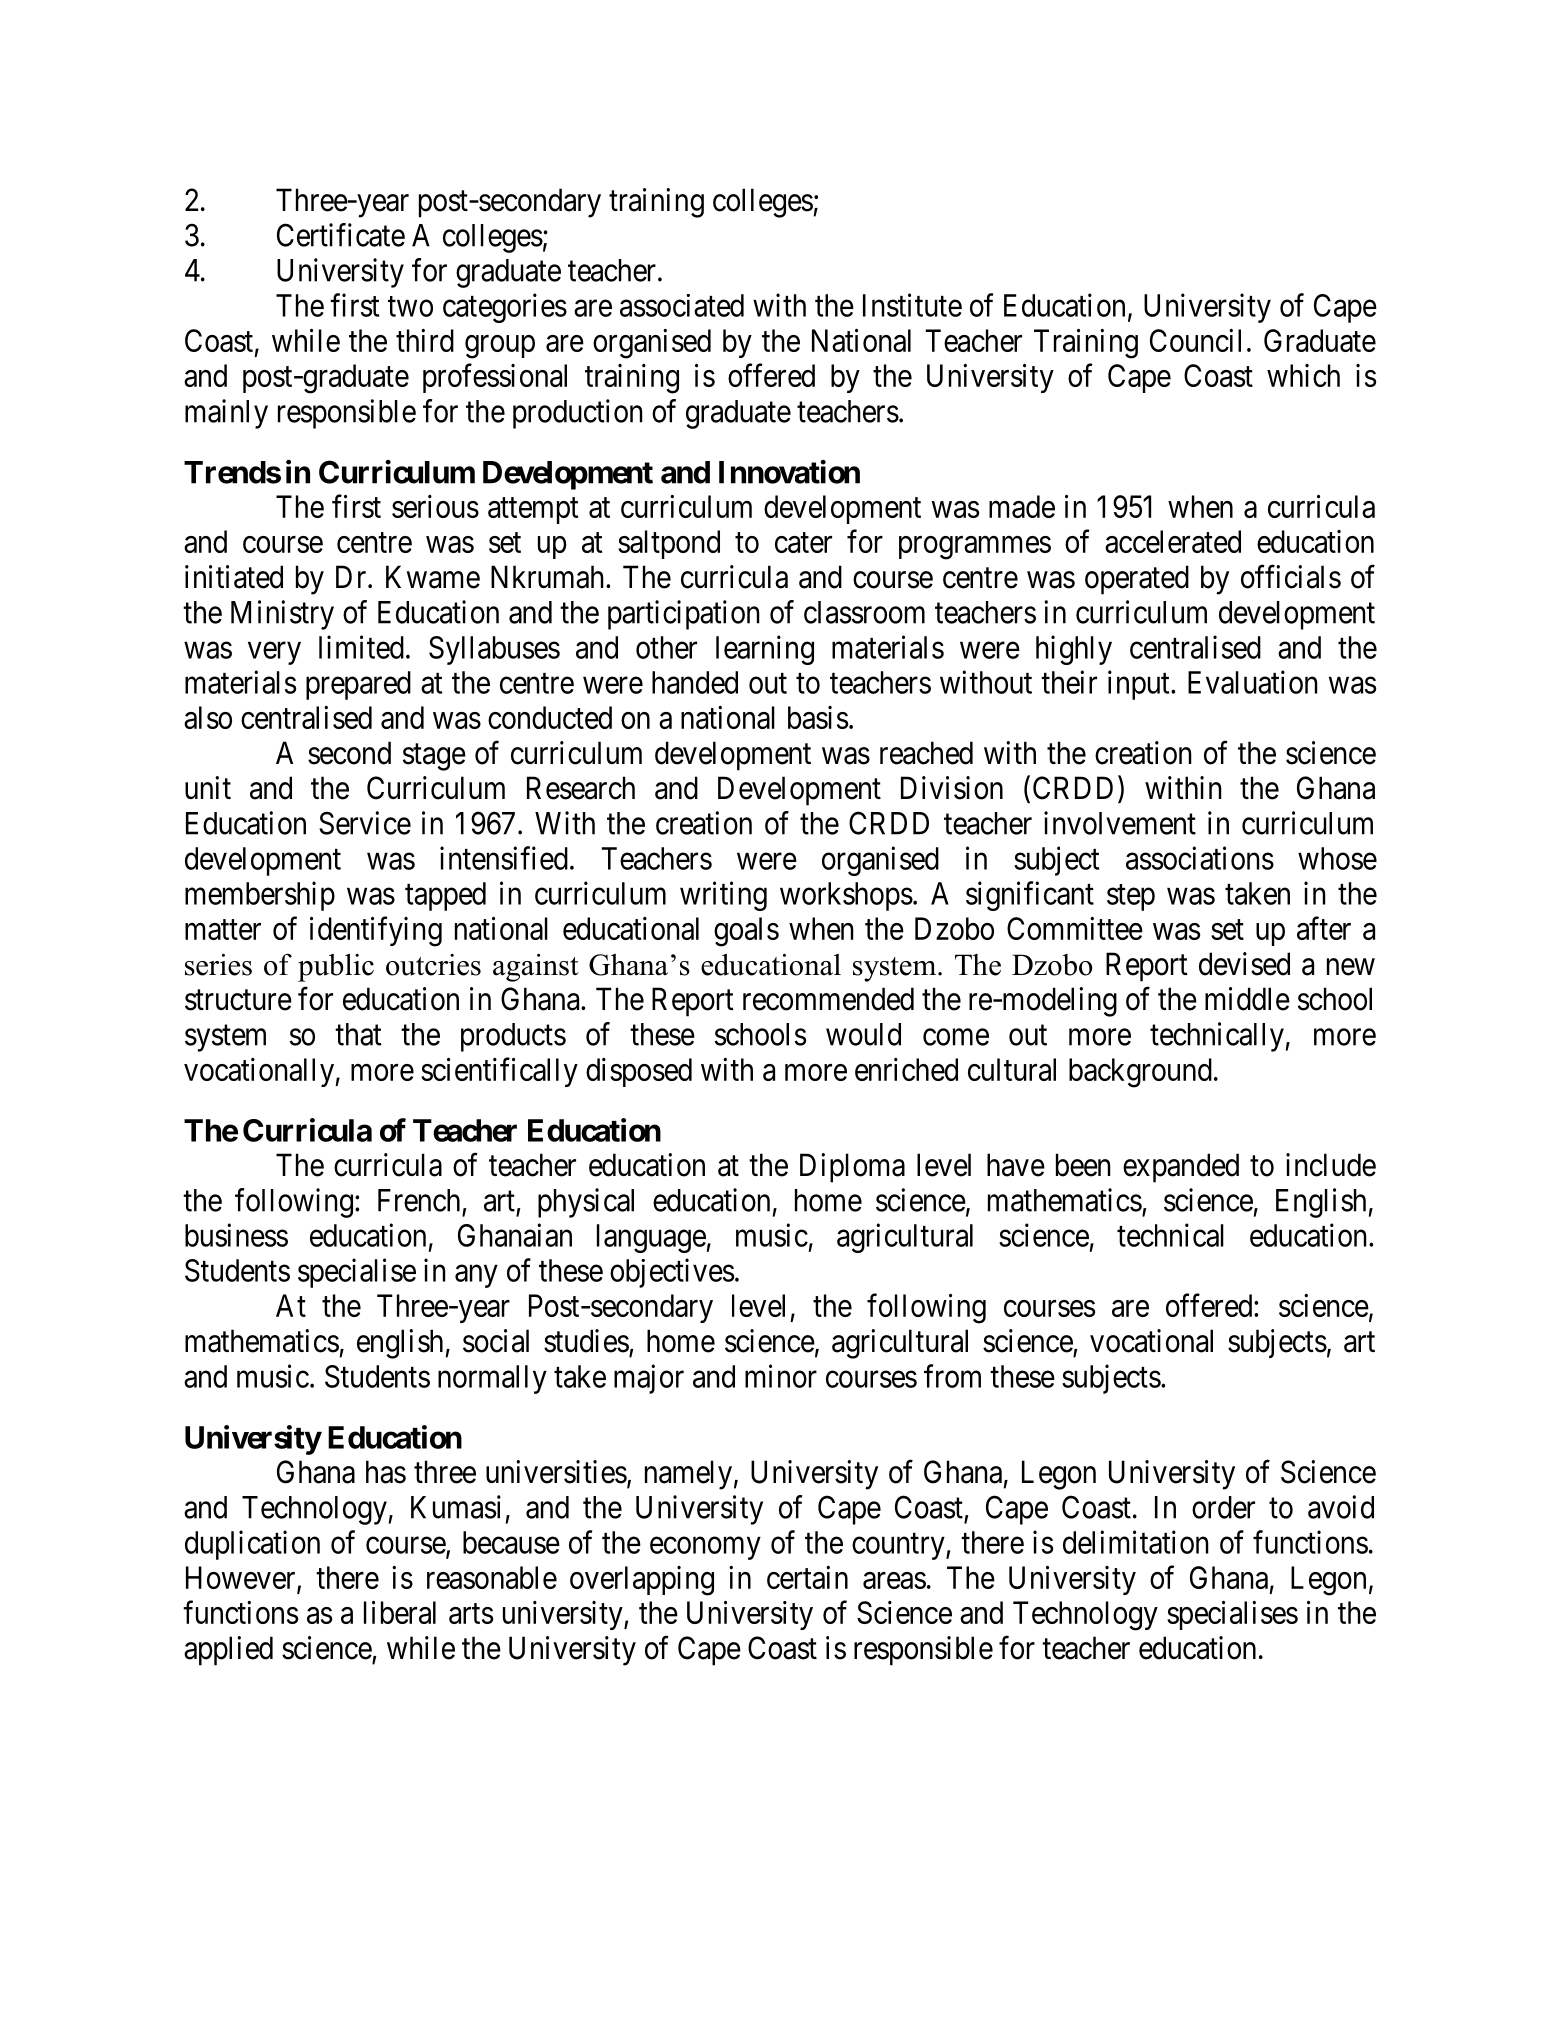 This screenshot has height=2018, width=1559. I want to click on Certificate, so click(341, 235).
